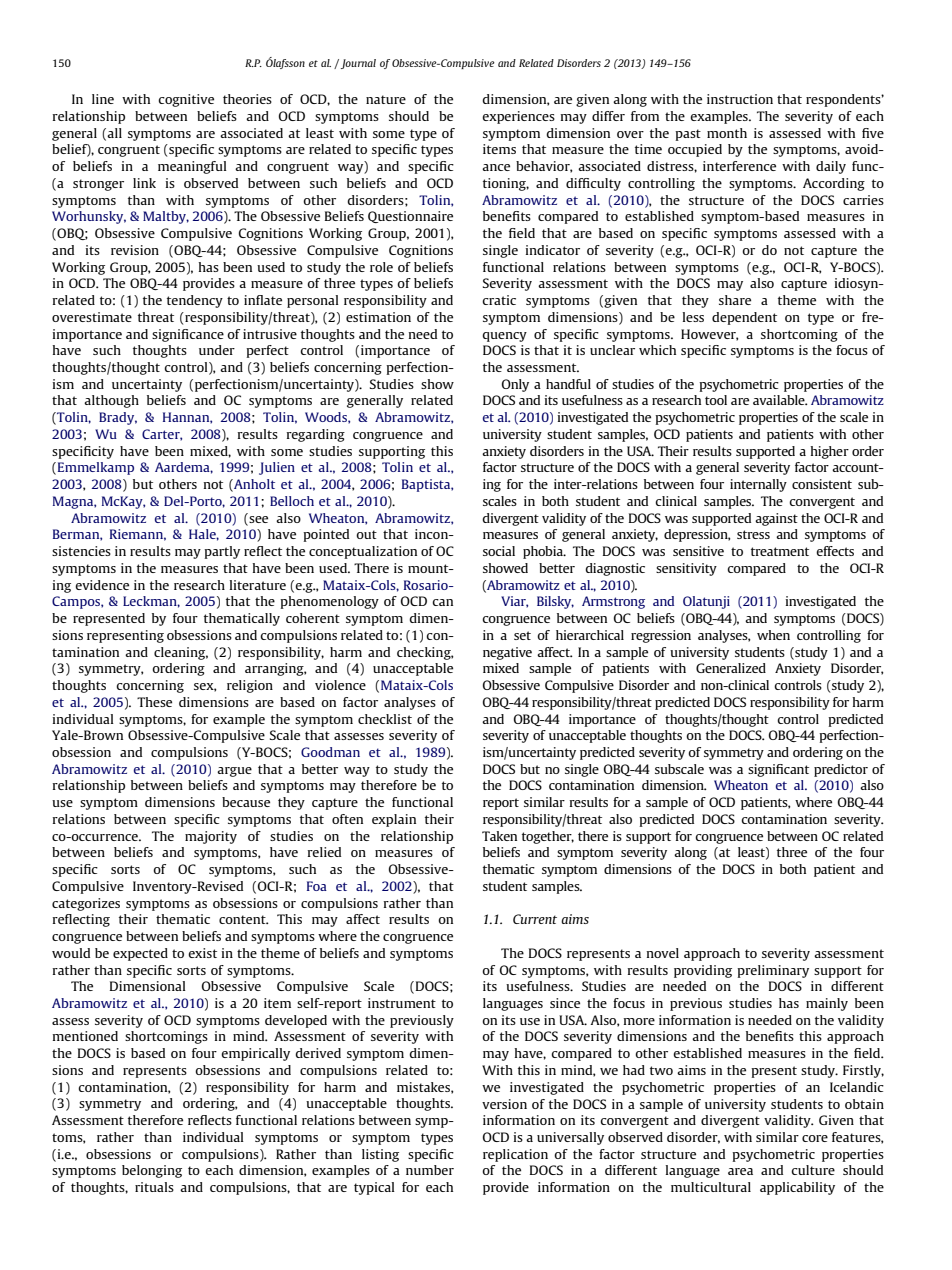  What do you see at coordinates (740, 1171) in the screenshot?
I see `area` at bounding box center [740, 1171].
